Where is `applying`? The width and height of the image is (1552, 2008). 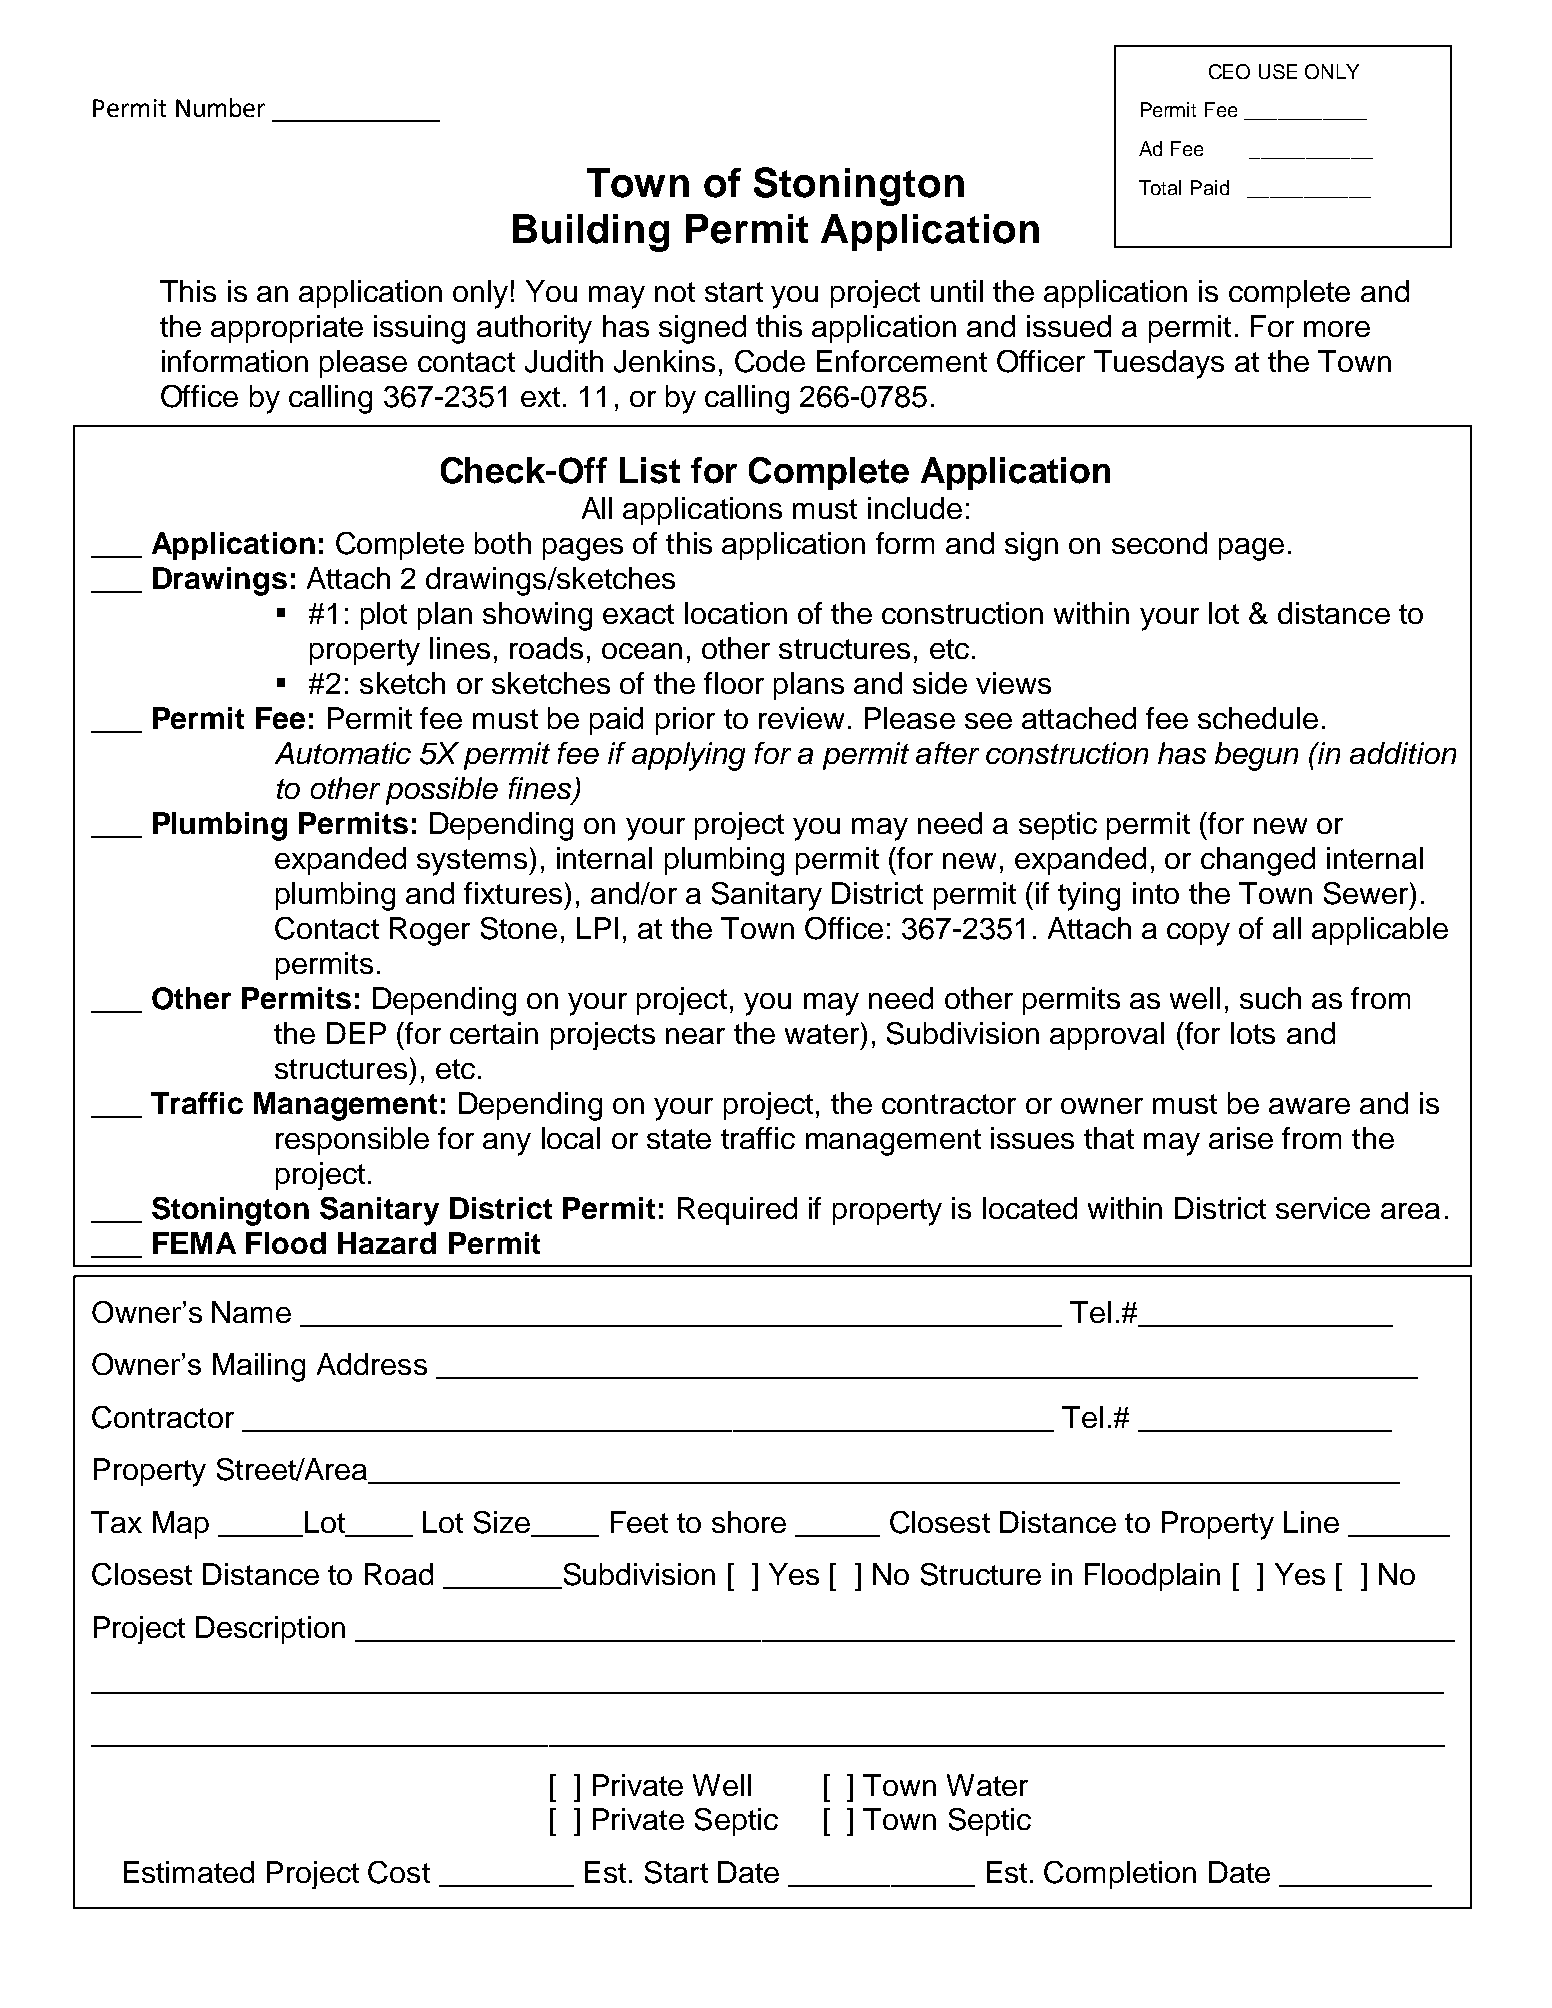
applying is located at coordinates (688, 756).
